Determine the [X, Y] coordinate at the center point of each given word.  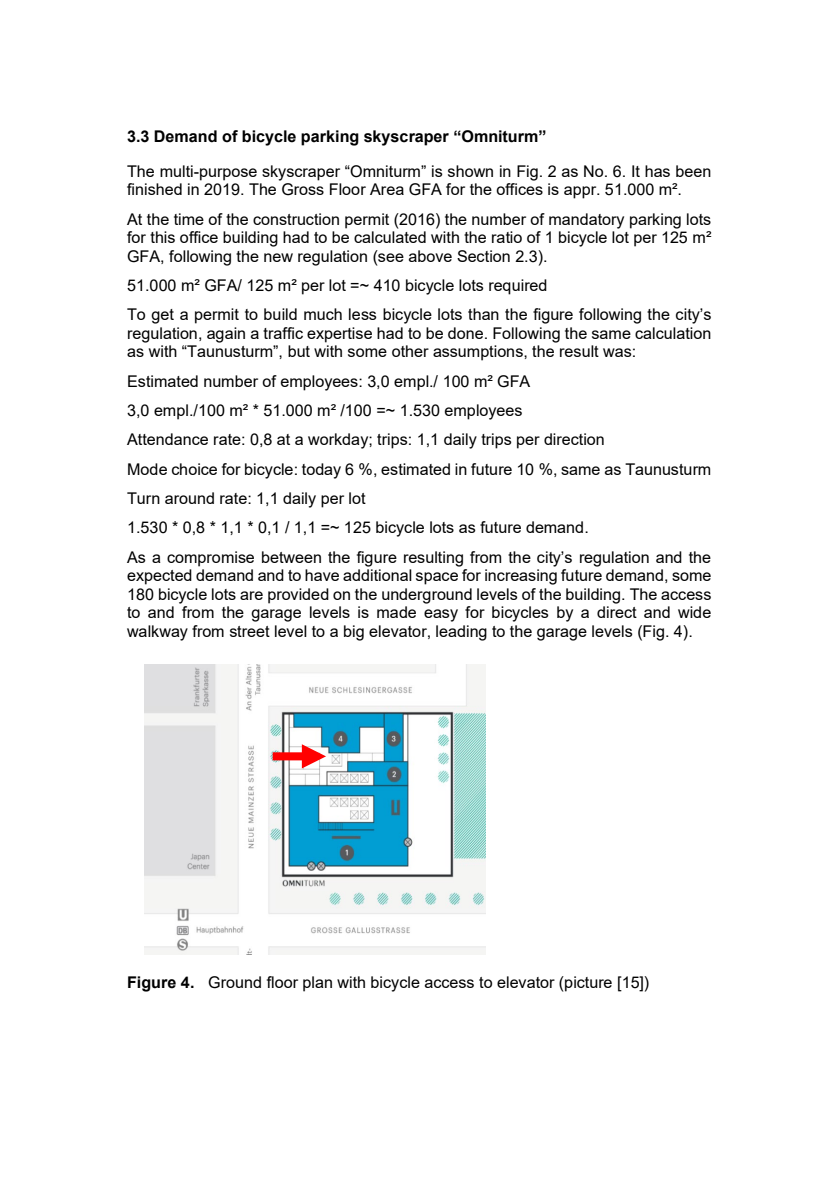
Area [387, 189]
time [189, 219]
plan [317, 984]
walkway [157, 633]
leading [461, 633]
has [657, 171]
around [189, 498]
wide [694, 612]
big [354, 633]
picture [587, 984]
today [321, 471]
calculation [673, 333]
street [250, 631]
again [226, 335]
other [410, 351]
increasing [521, 577]
